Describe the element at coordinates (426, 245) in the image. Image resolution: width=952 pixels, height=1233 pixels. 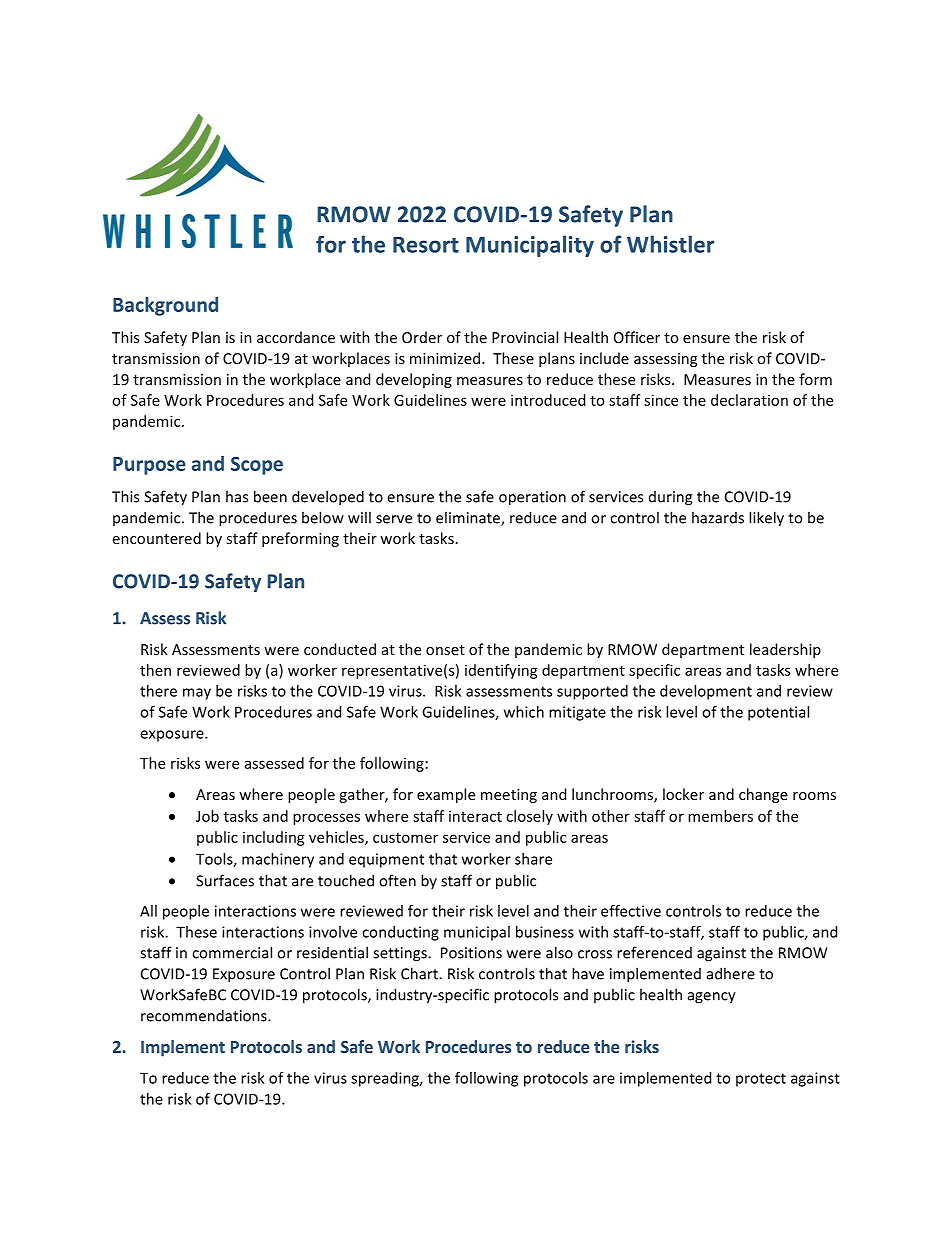
I see `Resort` at that location.
